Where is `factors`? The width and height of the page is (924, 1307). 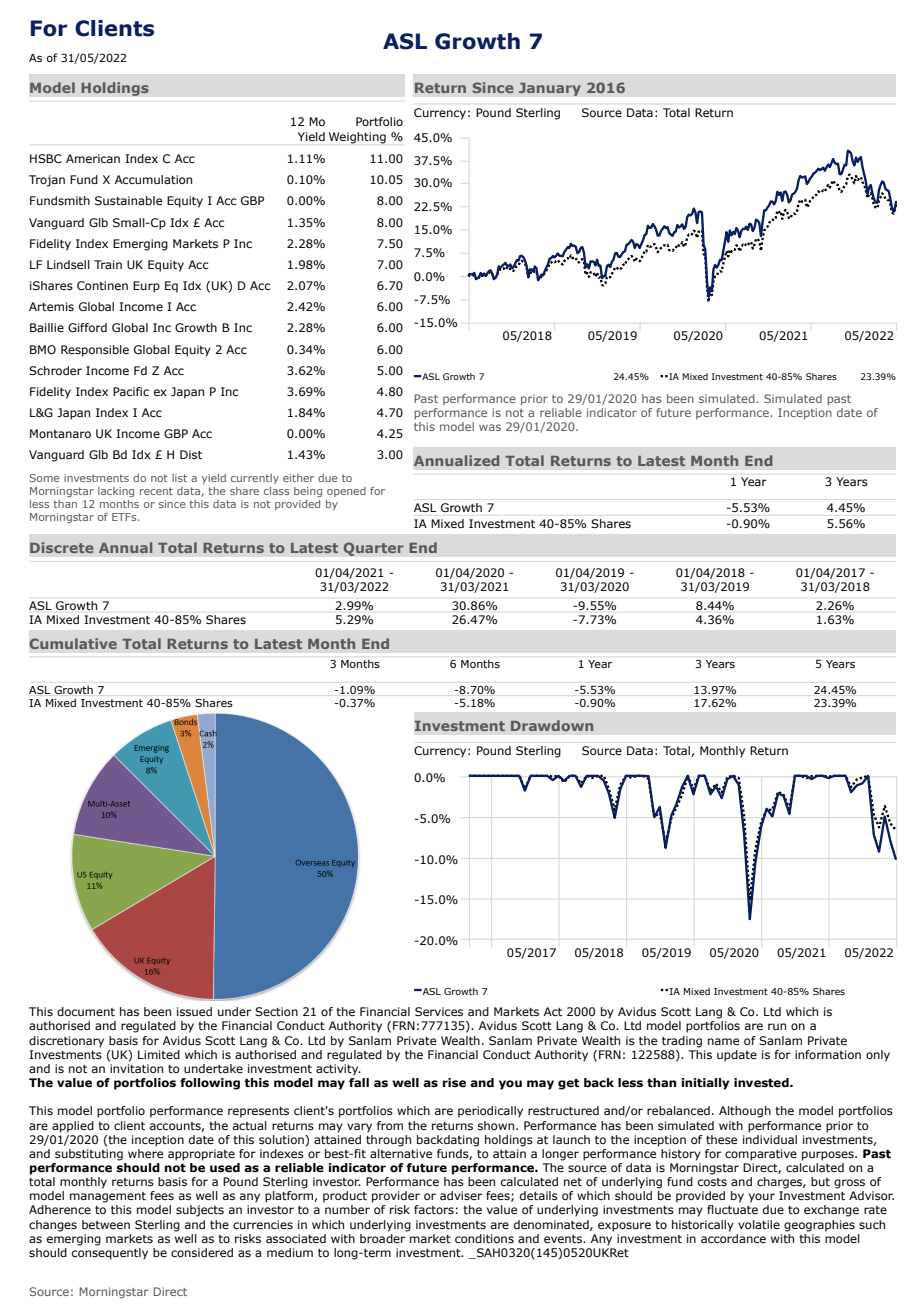 factors is located at coordinates (434, 1209).
